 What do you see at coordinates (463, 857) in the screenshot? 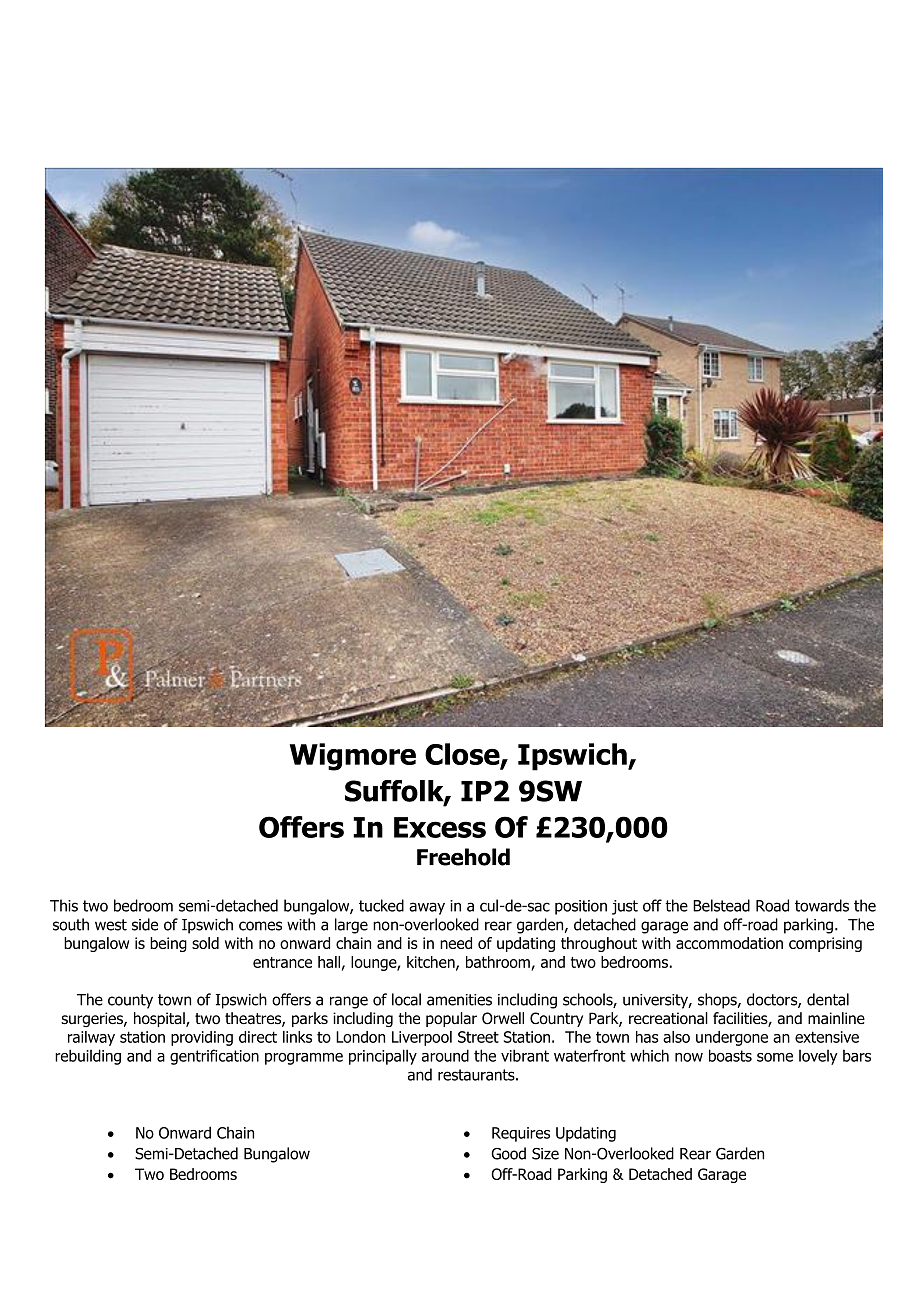
I see `Freehold` at bounding box center [463, 857].
